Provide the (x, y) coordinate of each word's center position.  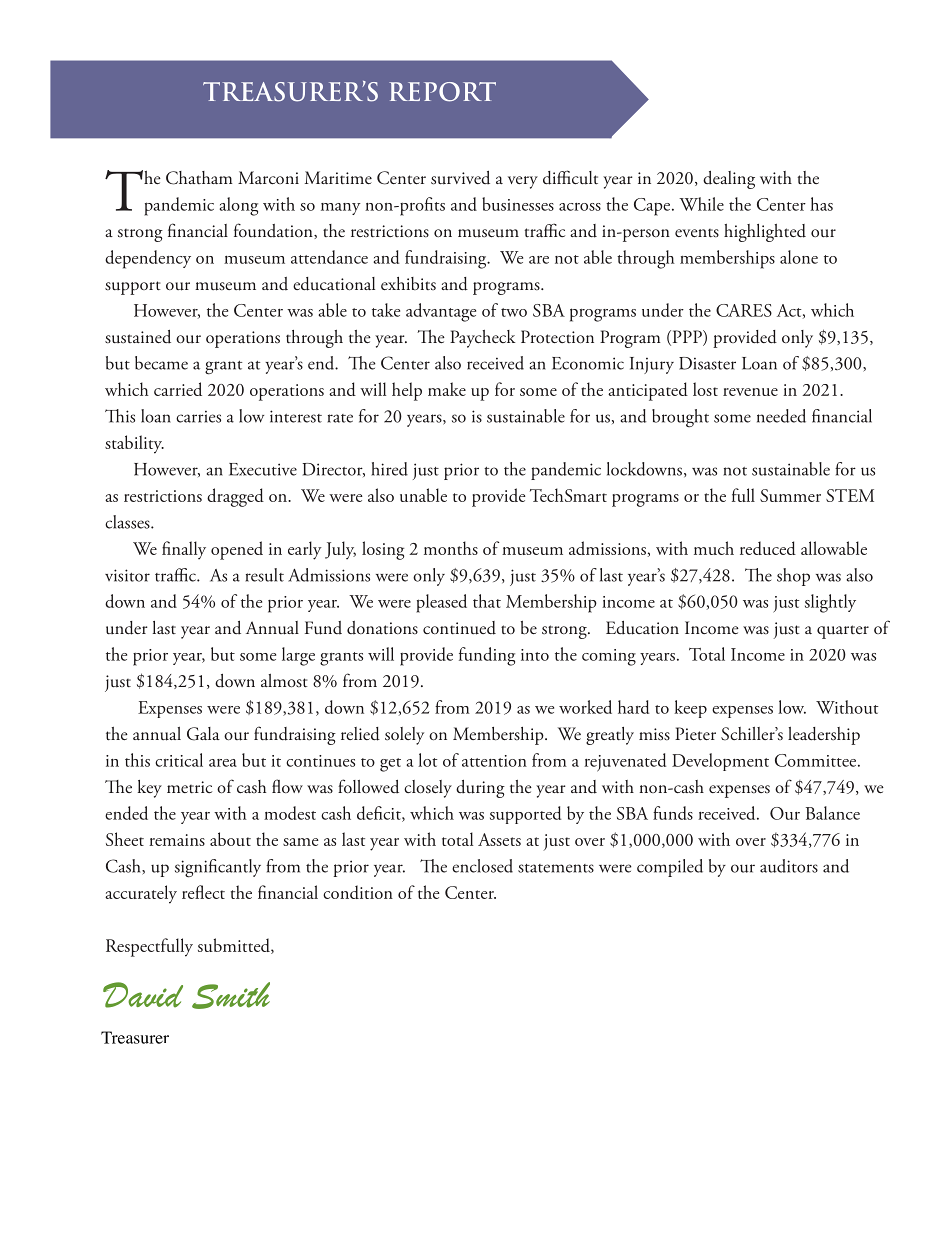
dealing (729, 180)
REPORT (442, 92)
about (230, 839)
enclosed (482, 866)
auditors (789, 866)
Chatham (199, 178)
